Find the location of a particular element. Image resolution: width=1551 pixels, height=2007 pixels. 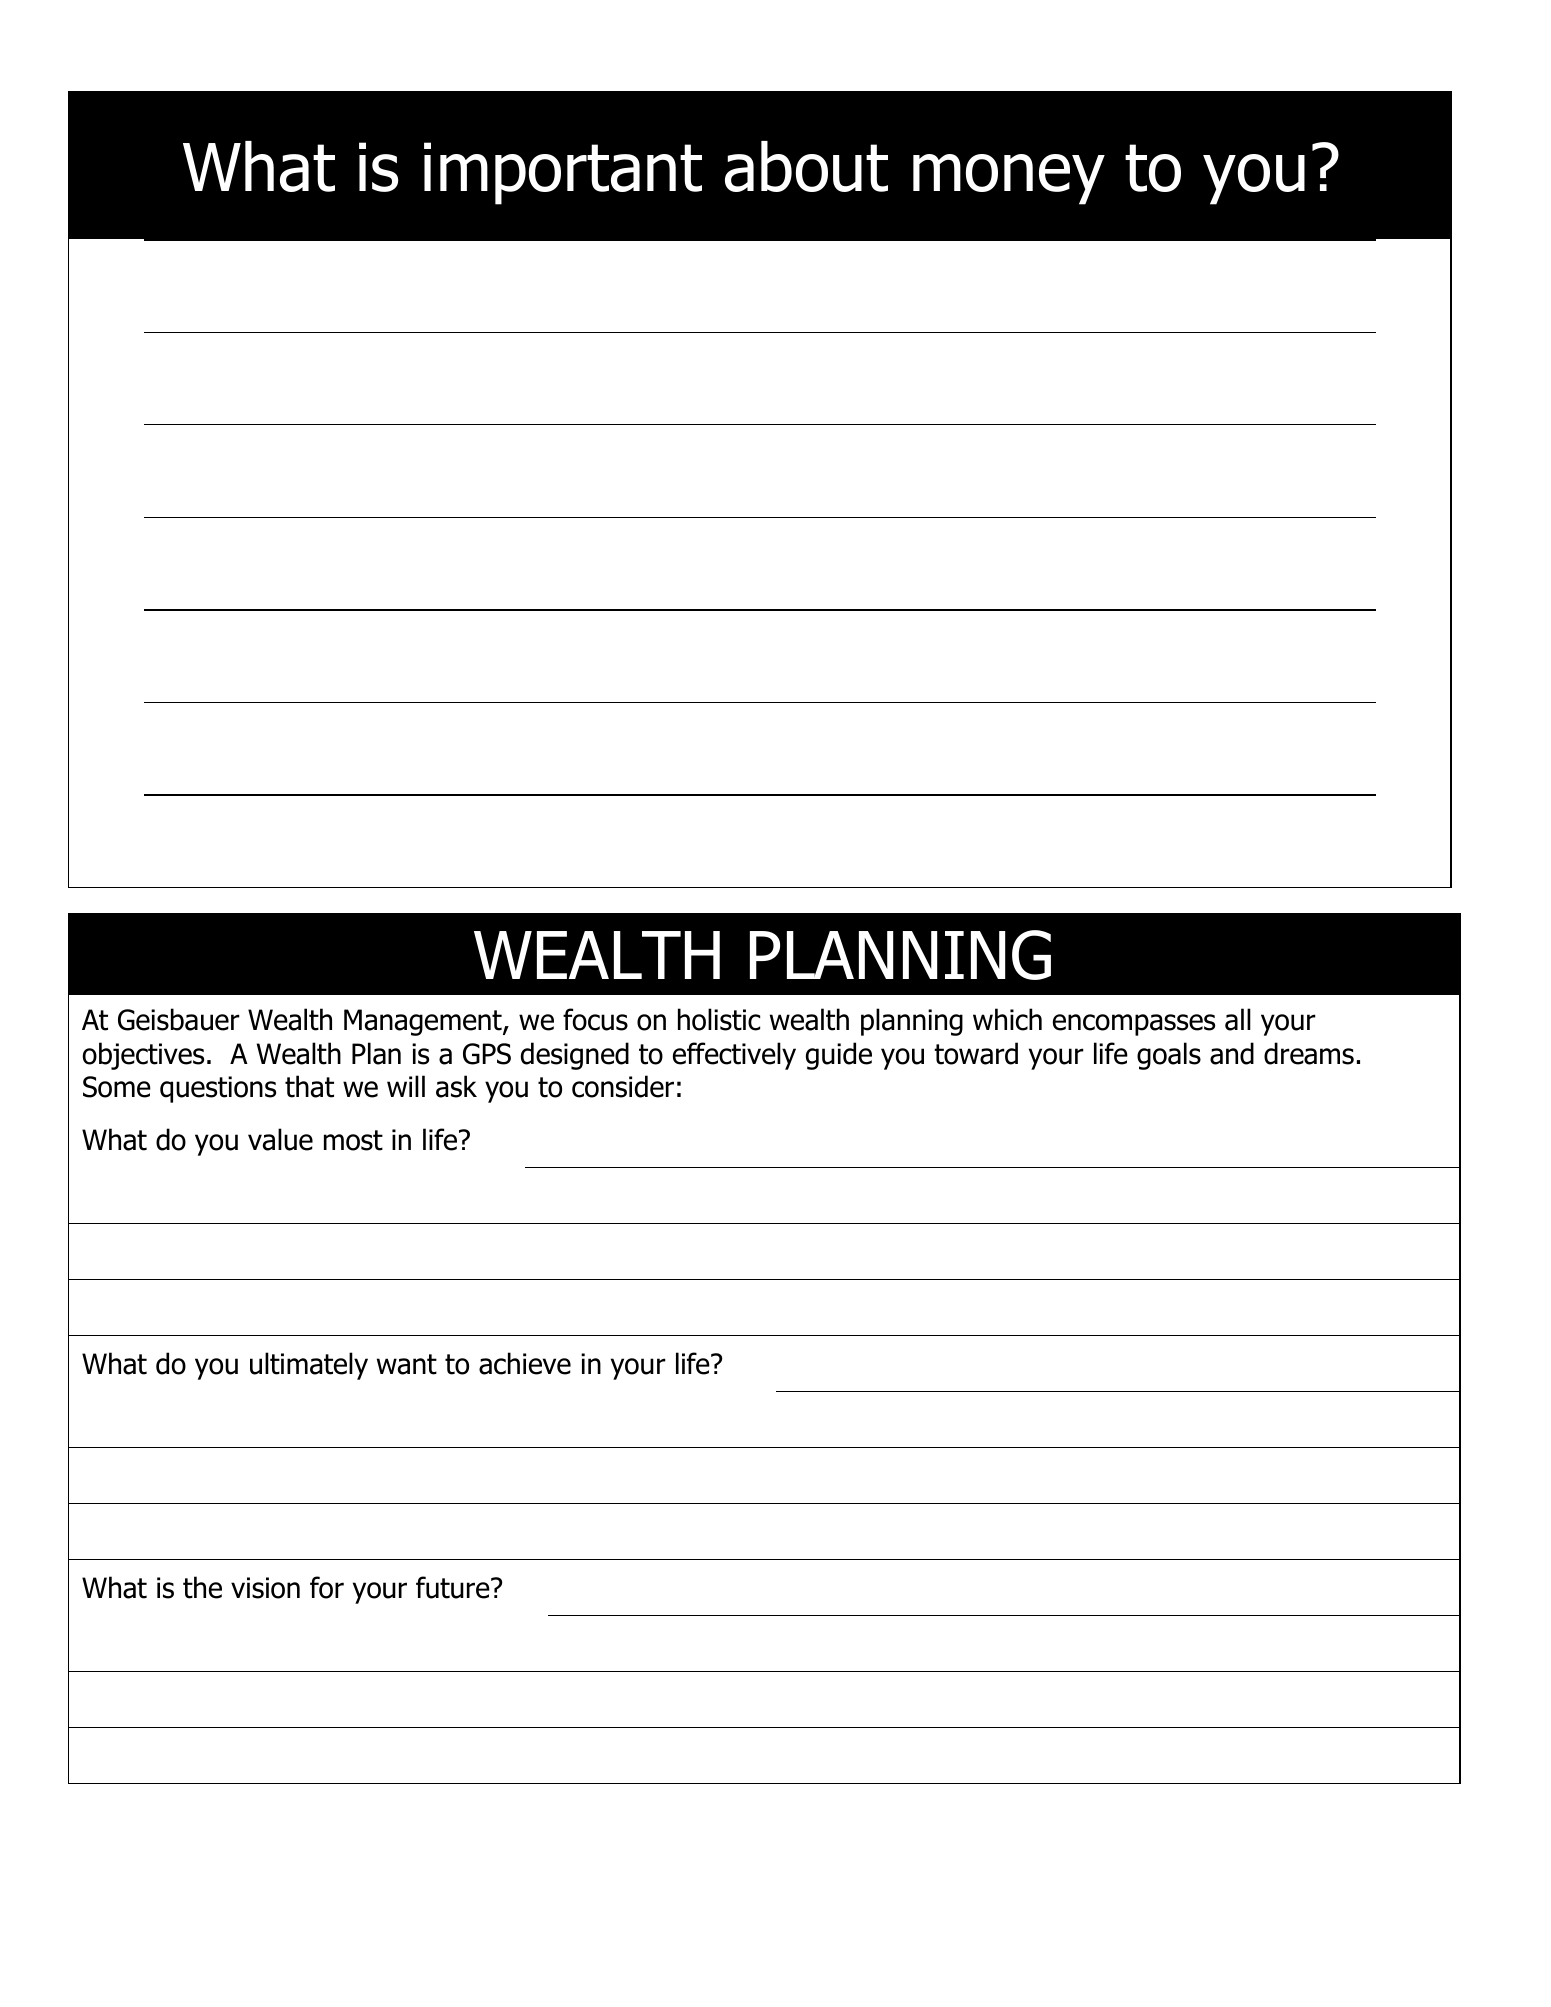

future is located at coordinates (454, 1587).
